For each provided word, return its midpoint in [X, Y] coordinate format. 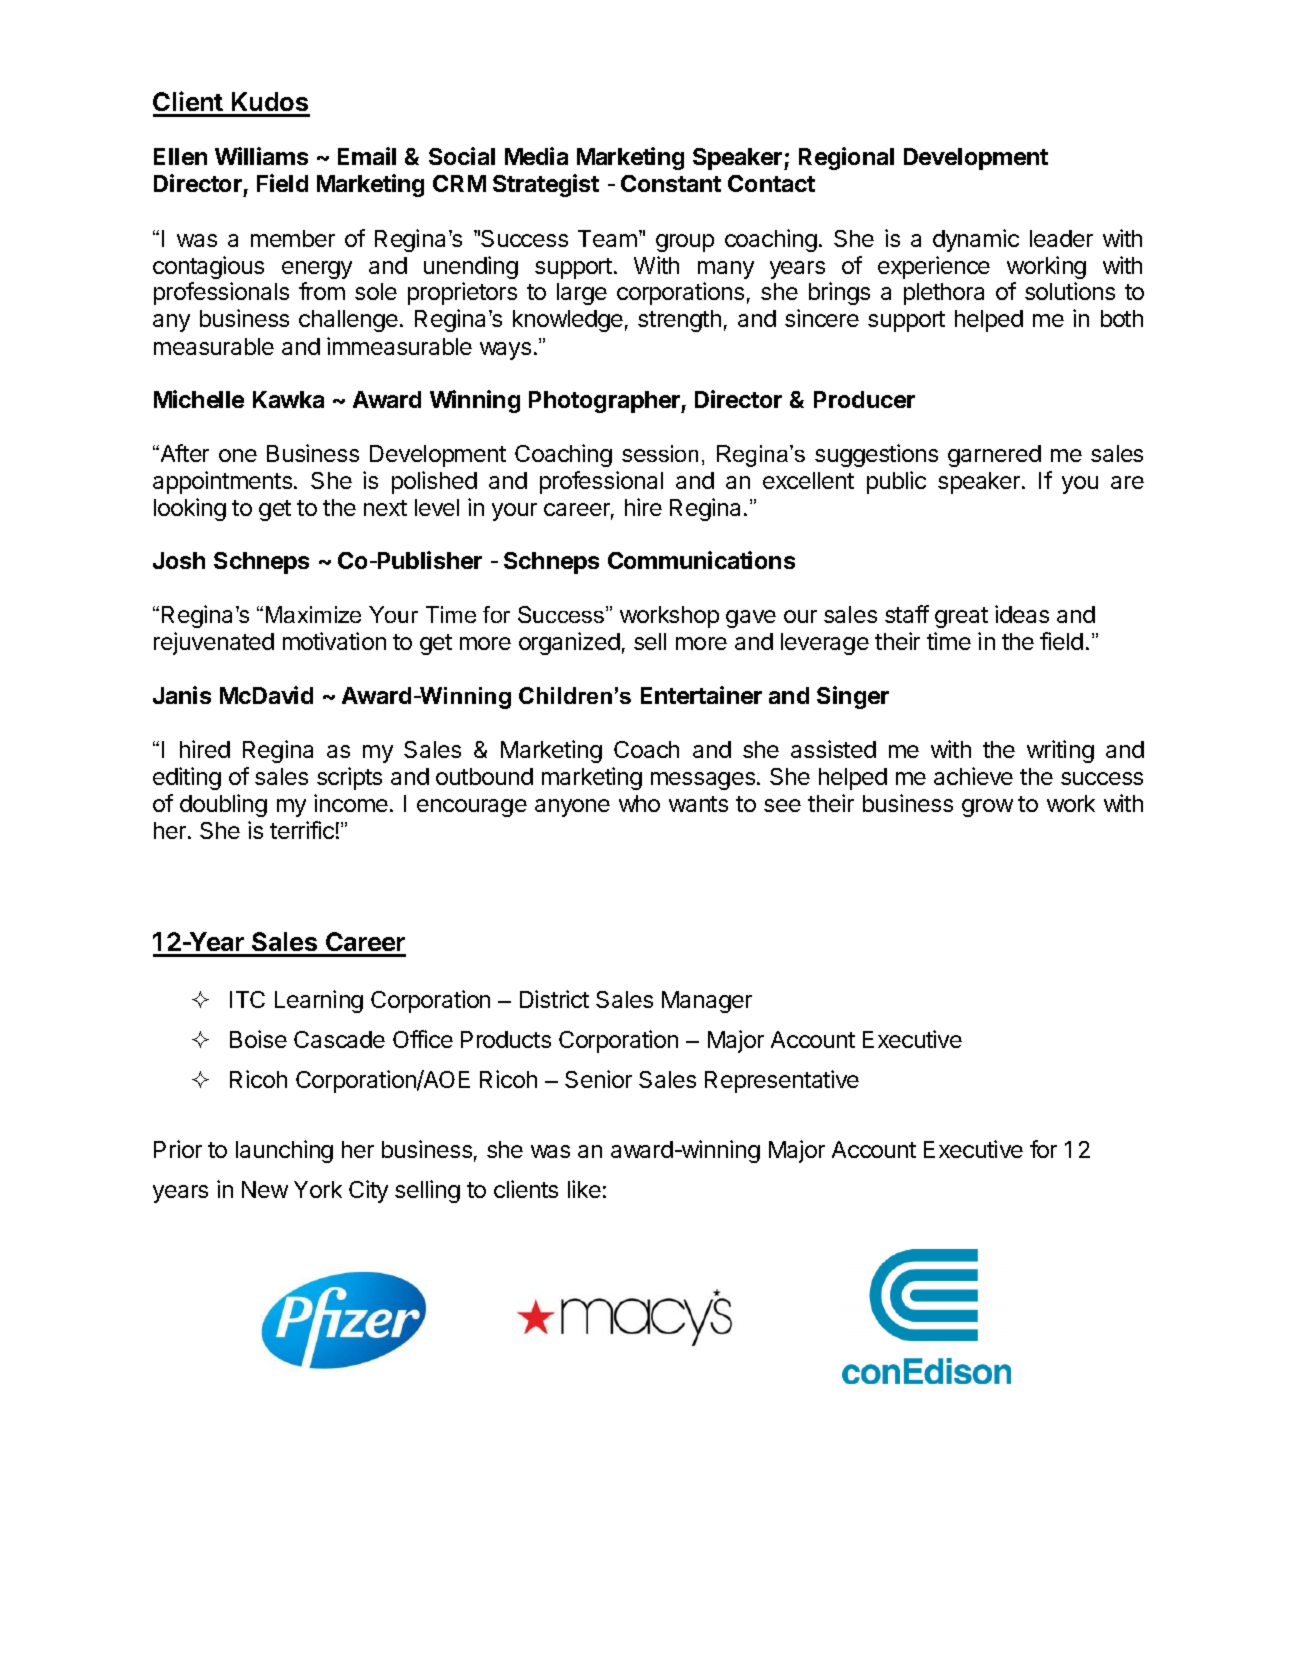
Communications [701, 560]
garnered [994, 456]
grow [987, 808]
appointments [222, 482]
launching [284, 1151]
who [639, 803]
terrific [302, 830]
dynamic [976, 240]
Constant [671, 183]
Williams [261, 156]
